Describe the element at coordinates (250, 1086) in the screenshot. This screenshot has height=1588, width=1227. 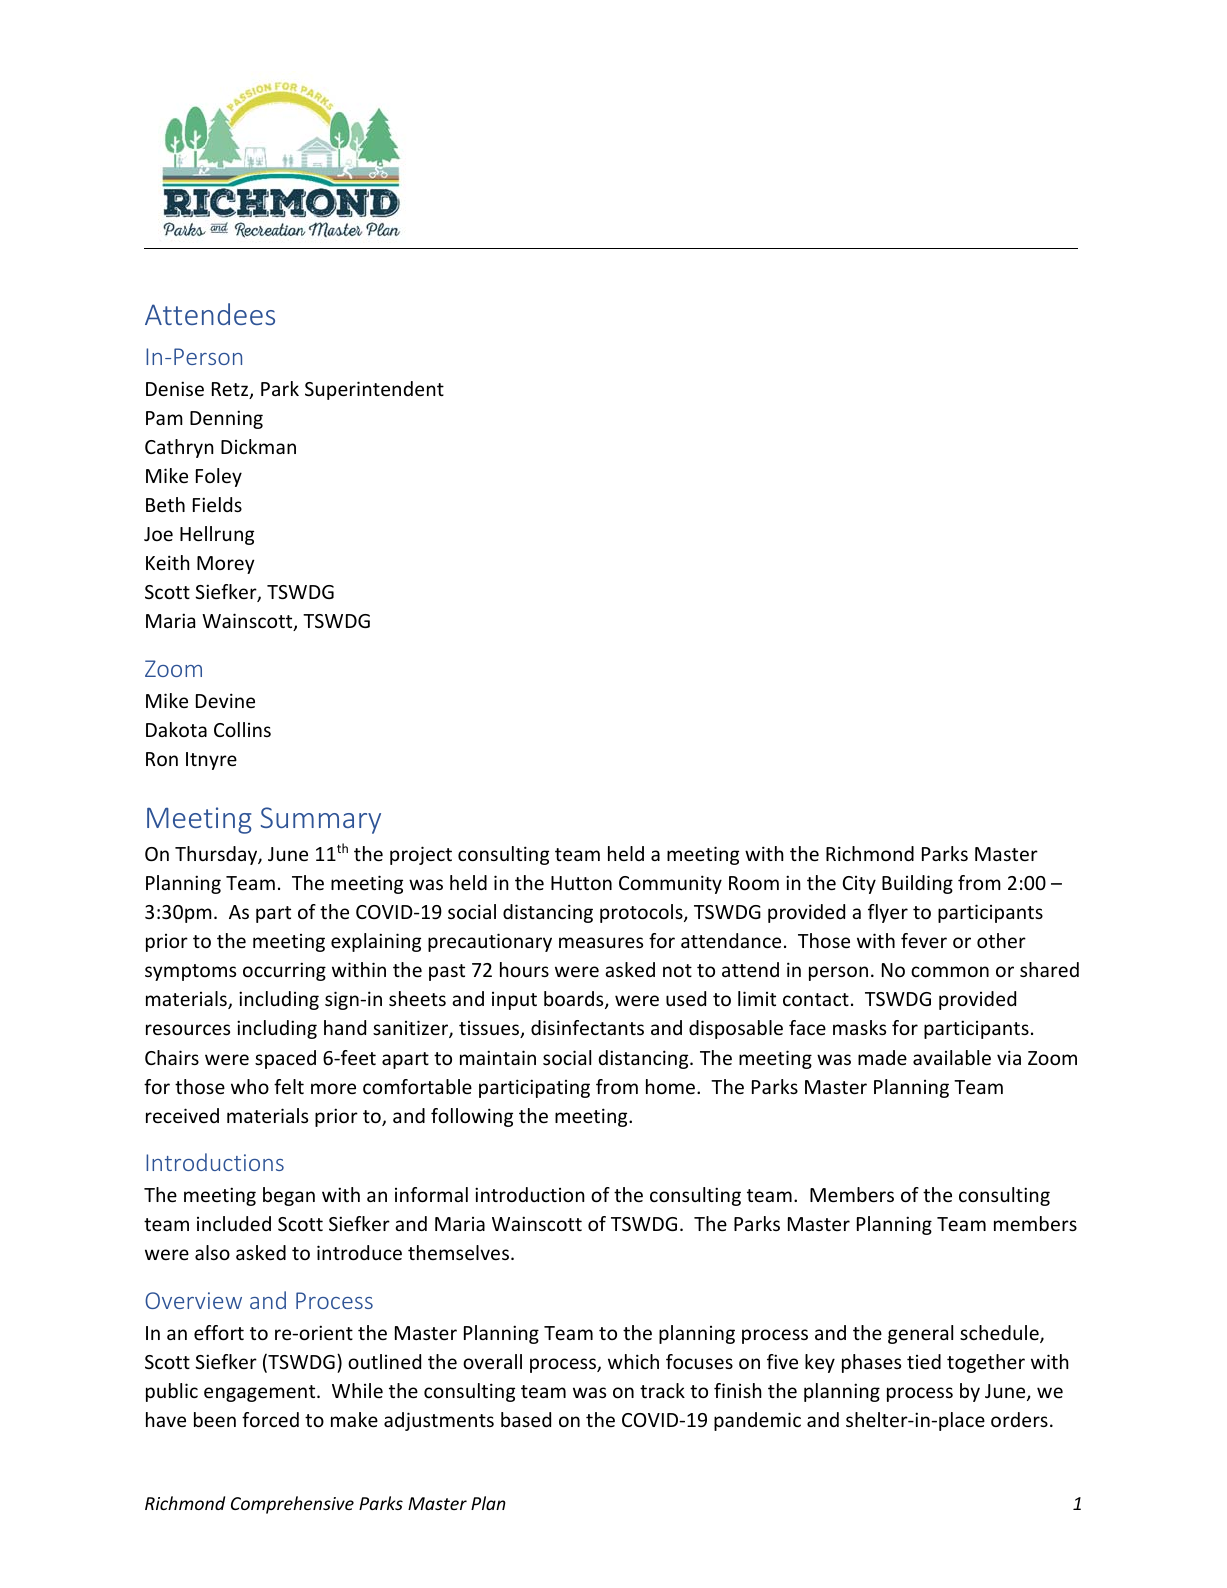
I see `who` at that location.
